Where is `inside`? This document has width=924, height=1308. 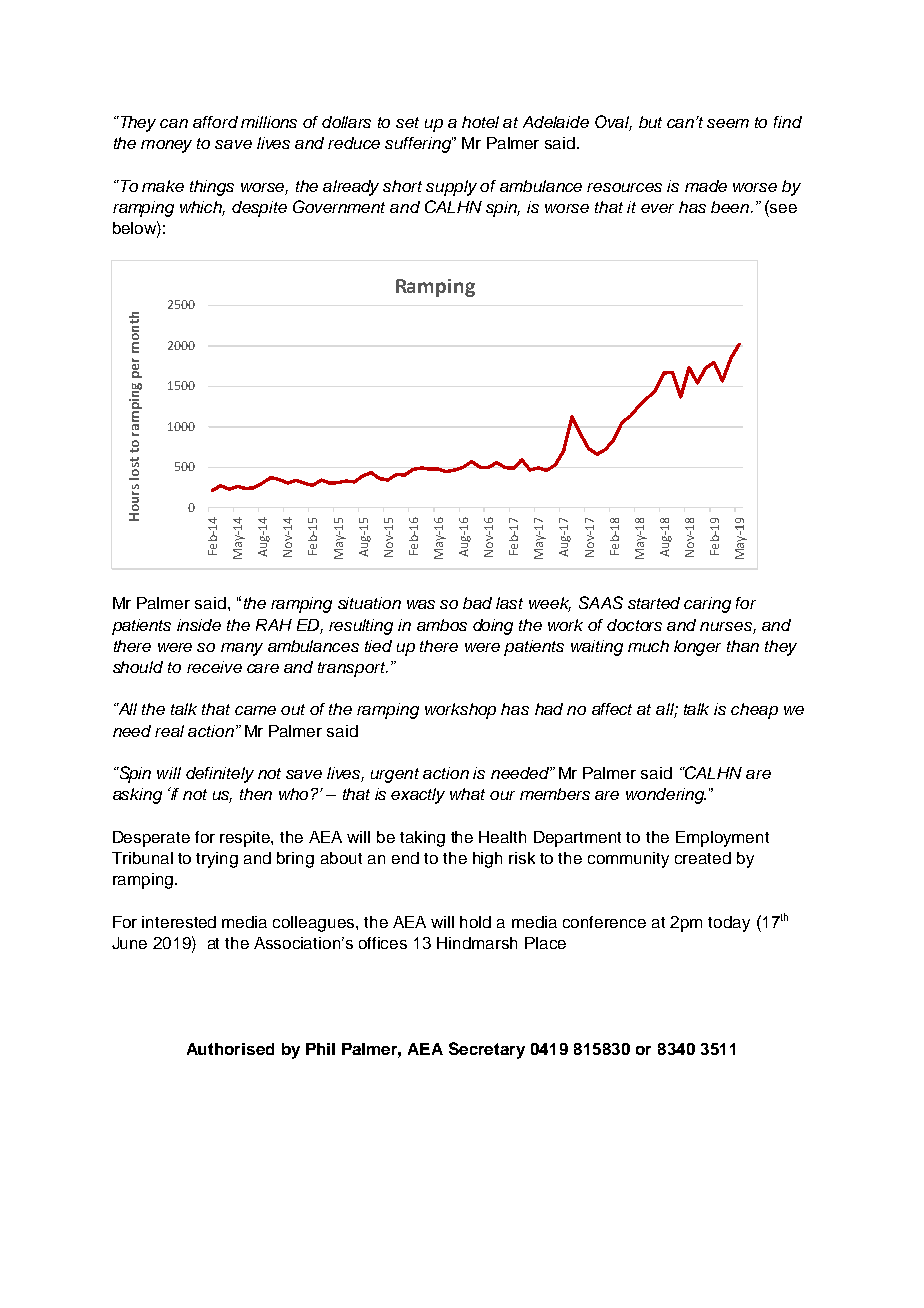
inside is located at coordinates (199, 625).
